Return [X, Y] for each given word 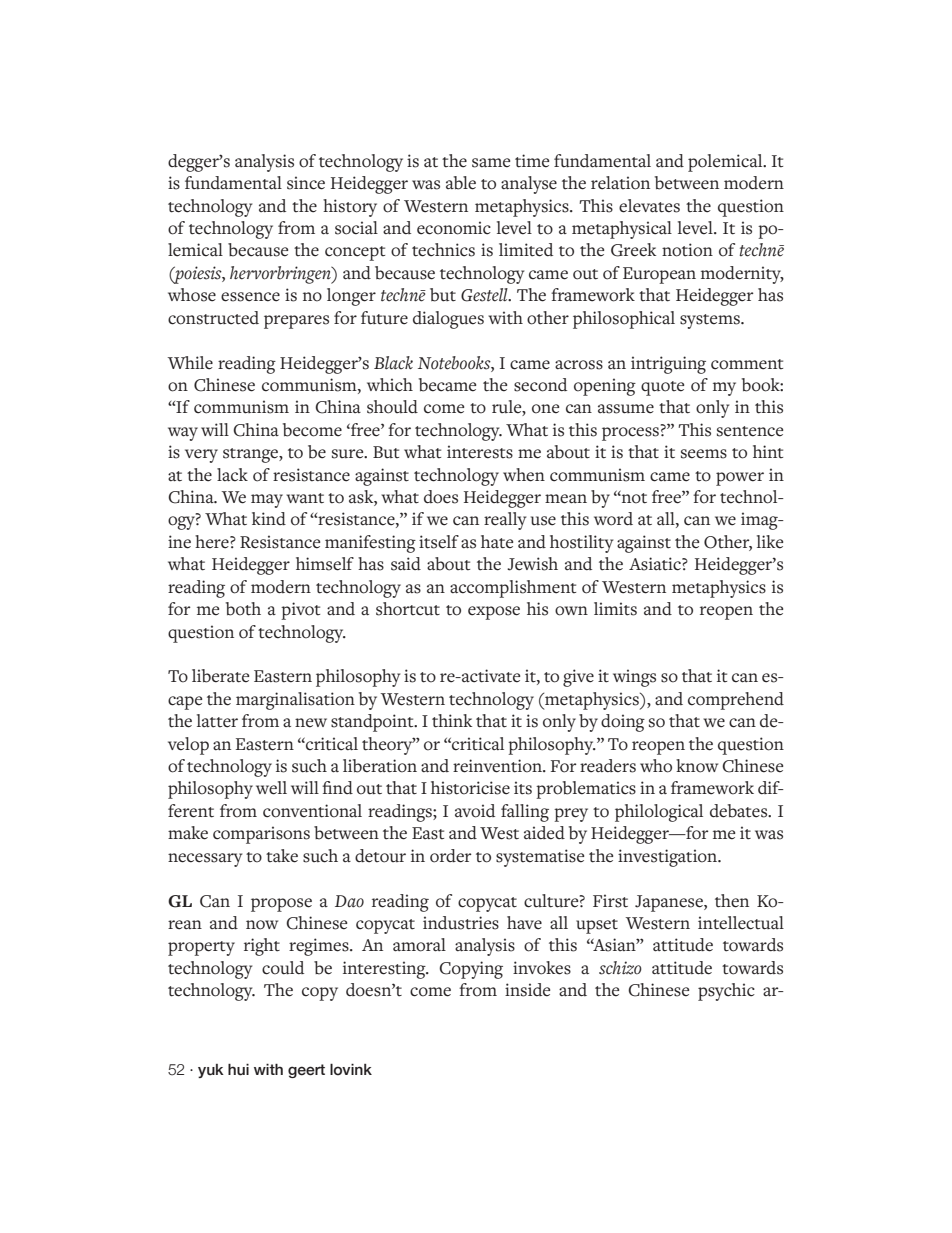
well [271, 788]
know [697, 766]
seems [704, 454]
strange [251, 455]
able [461, 183]
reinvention [498, 766]
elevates [649, 206]
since [306, 183]
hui [238, 1070]
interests [480, 452]
